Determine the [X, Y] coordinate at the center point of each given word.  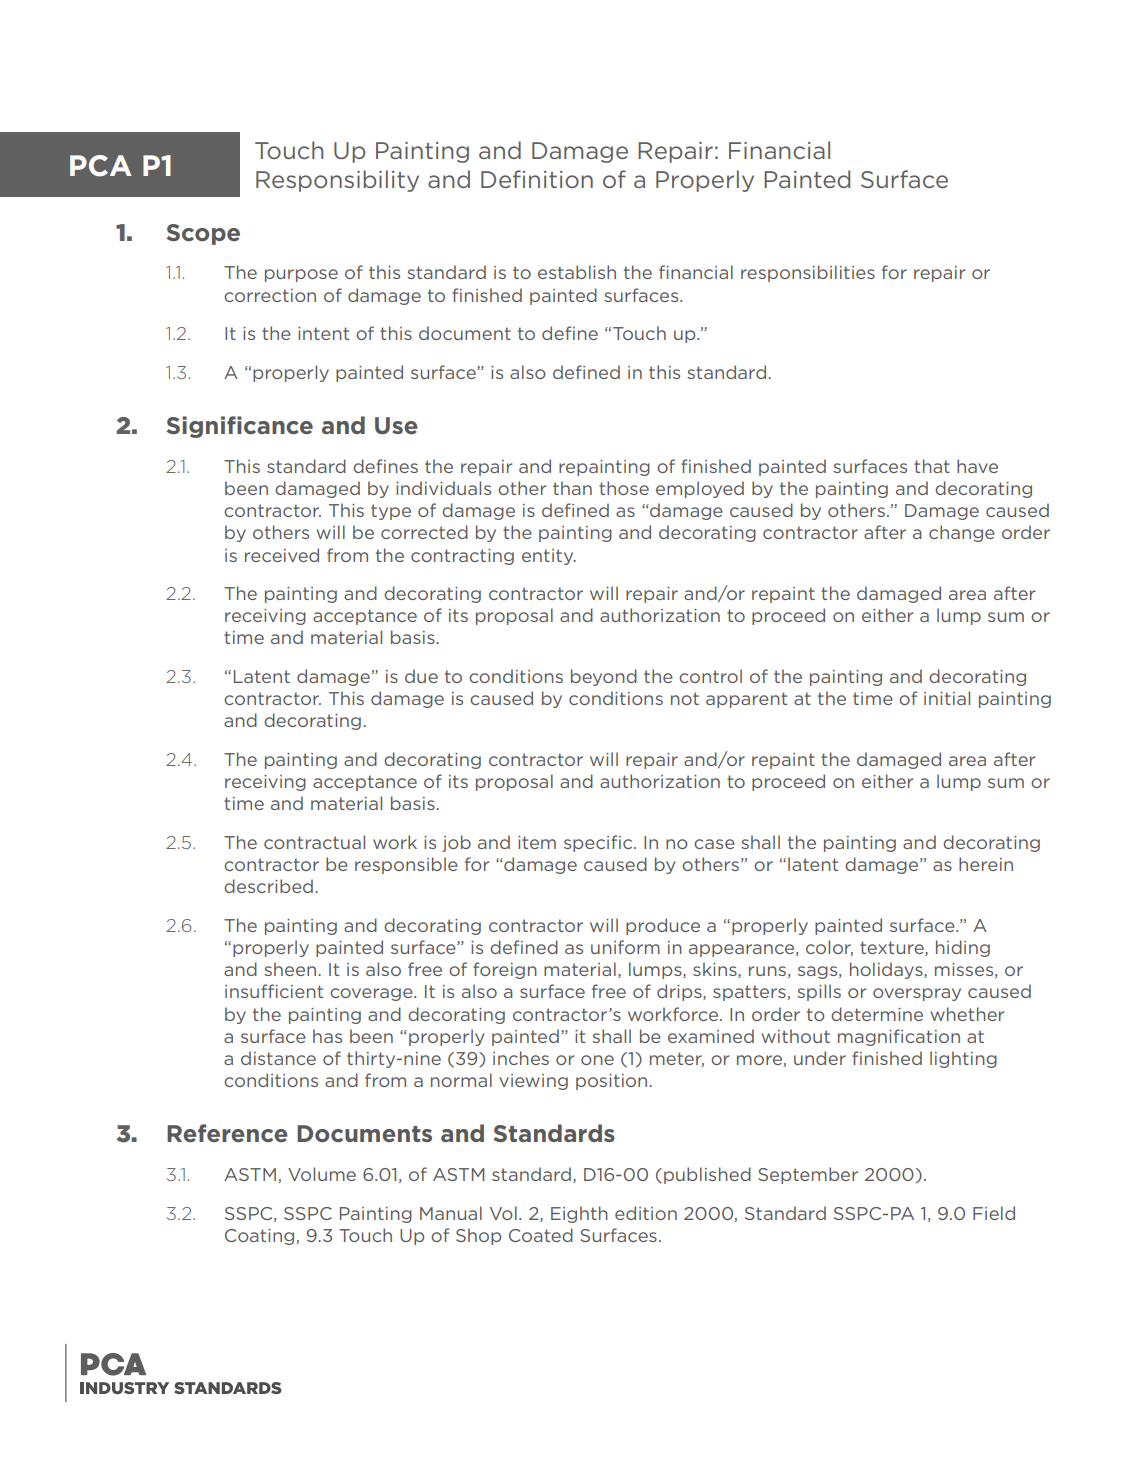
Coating [259, 1237]
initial [947, 698]
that [932, 466]
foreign [505, 970]
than [572, 488]
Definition [537, 179]
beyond [604, 677]
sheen [290, 969]
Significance [239, 427]
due [421, 676]
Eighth [579, 1214]
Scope [203, 234]
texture [893, 948]
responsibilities [808, 273]
